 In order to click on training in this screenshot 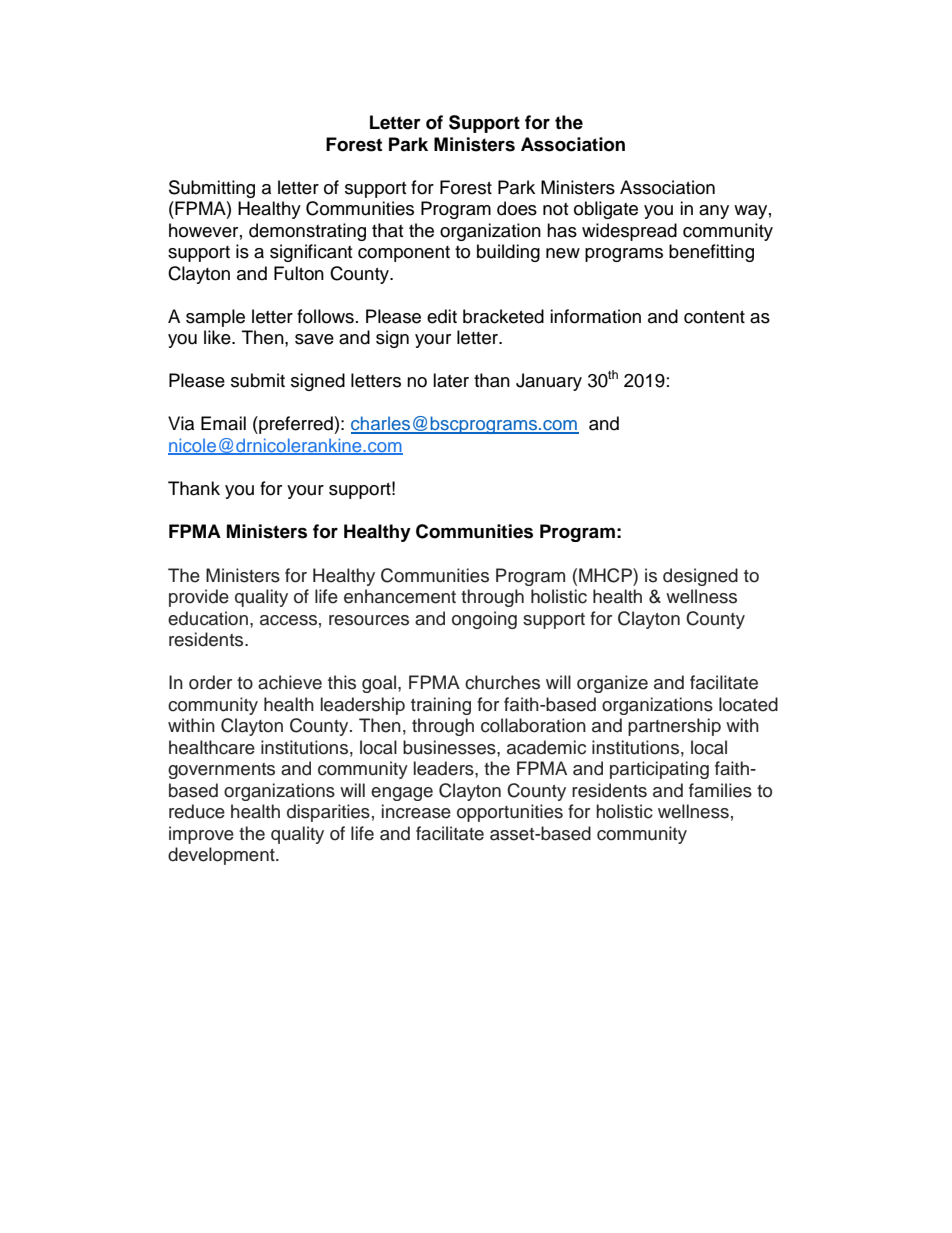, I will do `click(441, 706)`.
